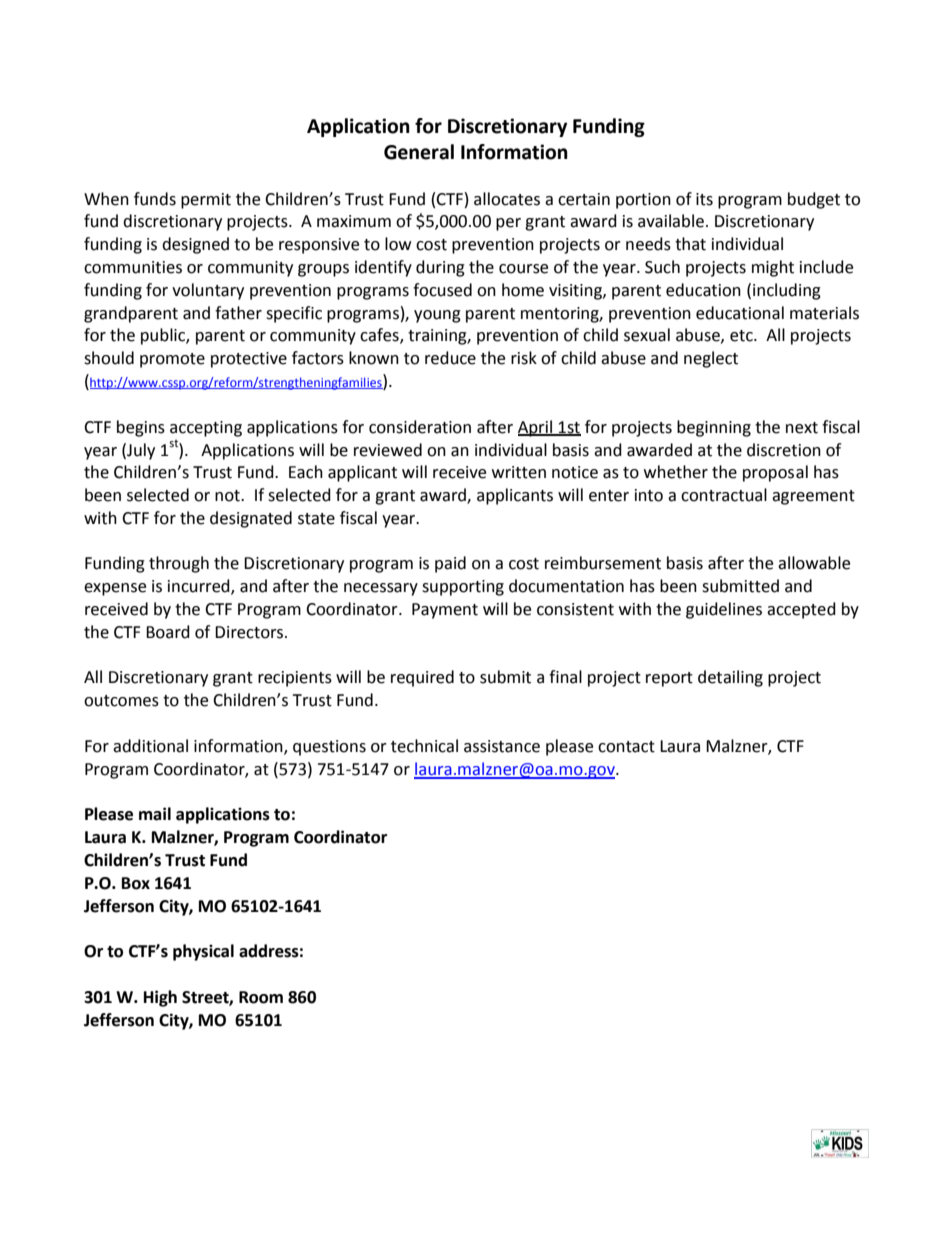 Image resolution: width=952 pixels, height=1233 pixels. I want to click on physical, so click(203, 952).
